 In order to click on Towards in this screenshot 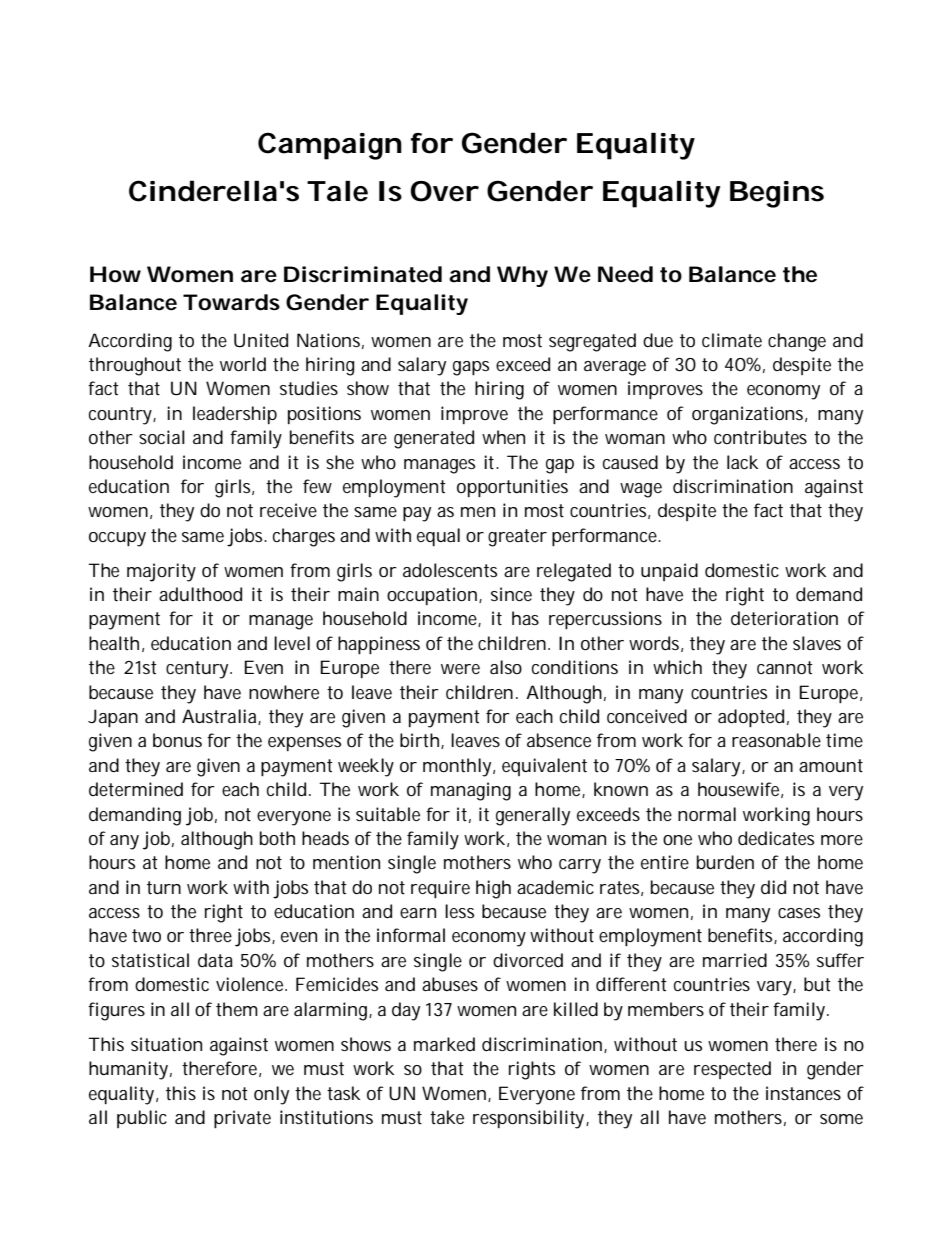, I will do `click(231, 302)`.
